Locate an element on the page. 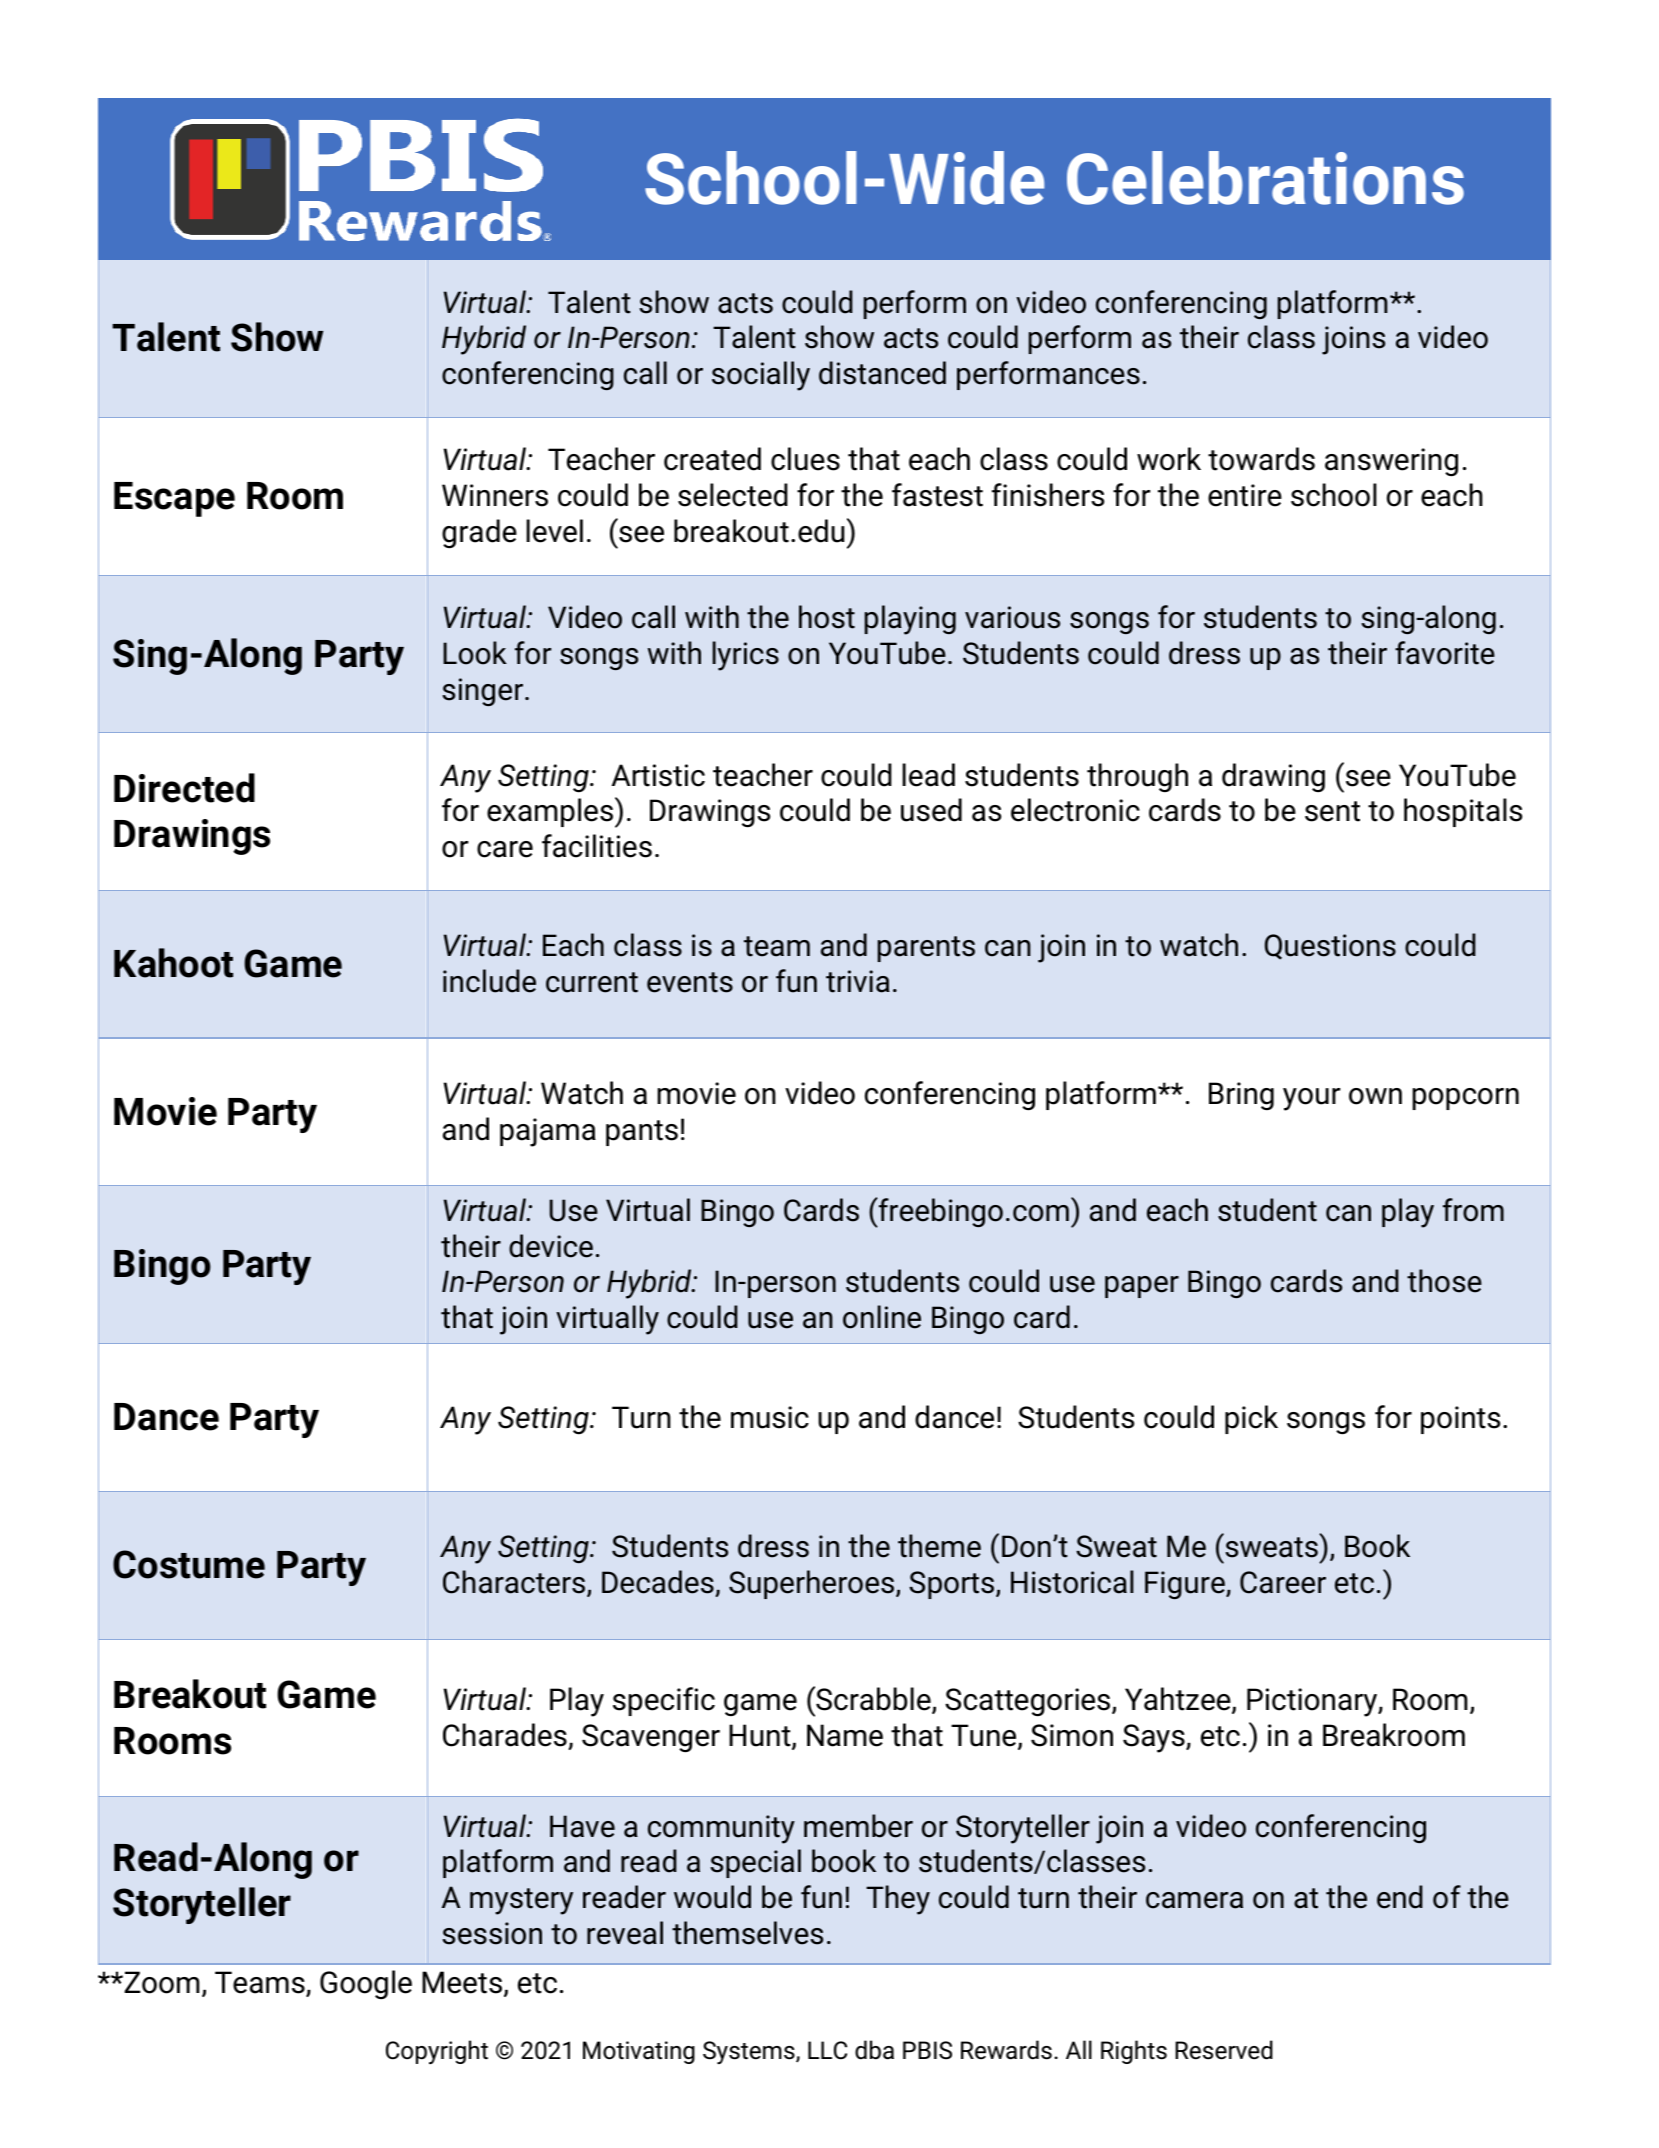  distanced is located at coordinates (882, 373).
